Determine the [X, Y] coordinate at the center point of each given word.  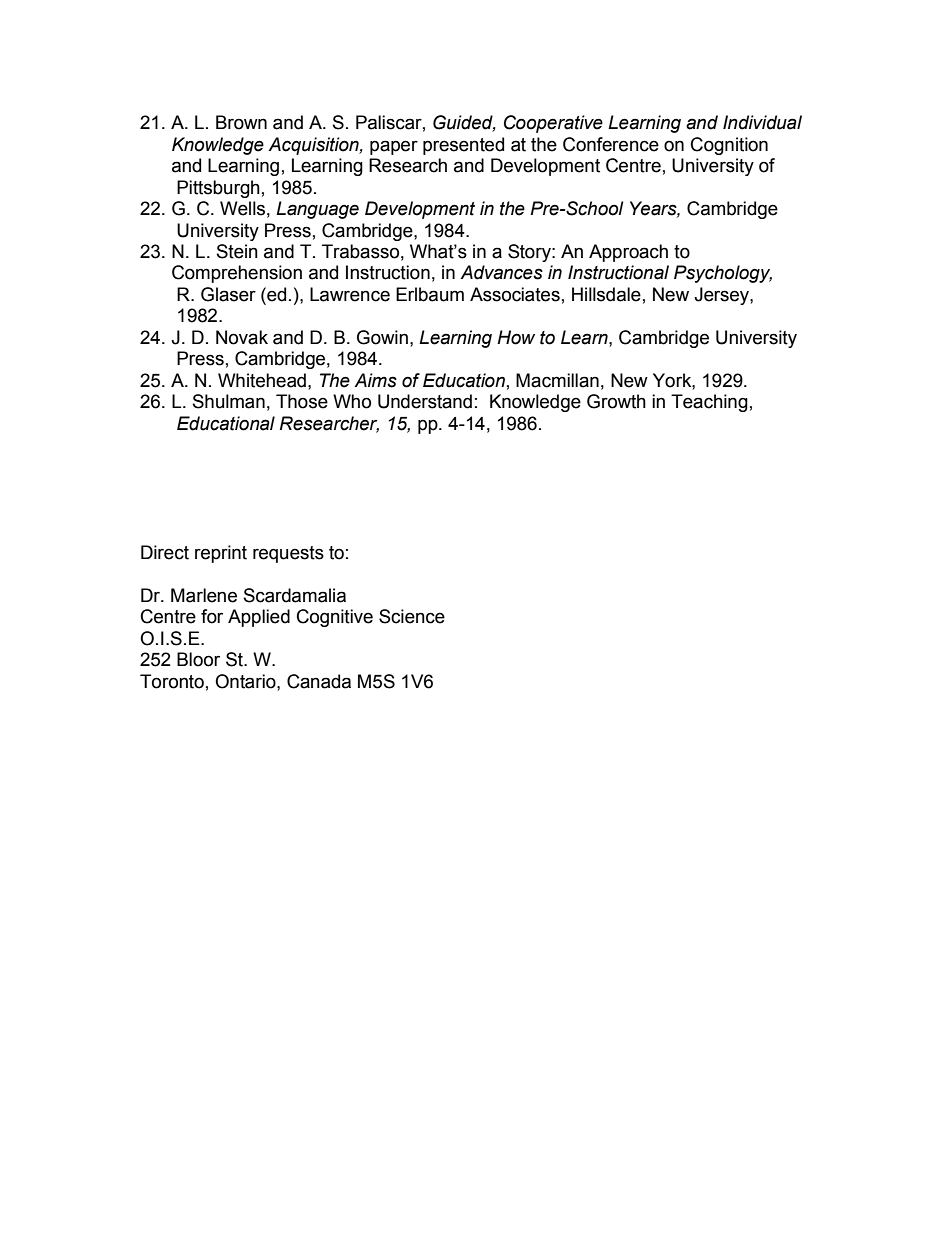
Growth [616, 401]
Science [412, 616]
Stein [237, 251]
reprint [221, 554]
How [516, 337]
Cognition [729, 146]
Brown [241, 122]
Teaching [709, 403]
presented [463, 146]
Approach [628, 253]
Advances [501, 272]
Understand [425, 401]
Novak [242, 337]
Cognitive [335, 618]
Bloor [198, 659]
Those [302, 401]
